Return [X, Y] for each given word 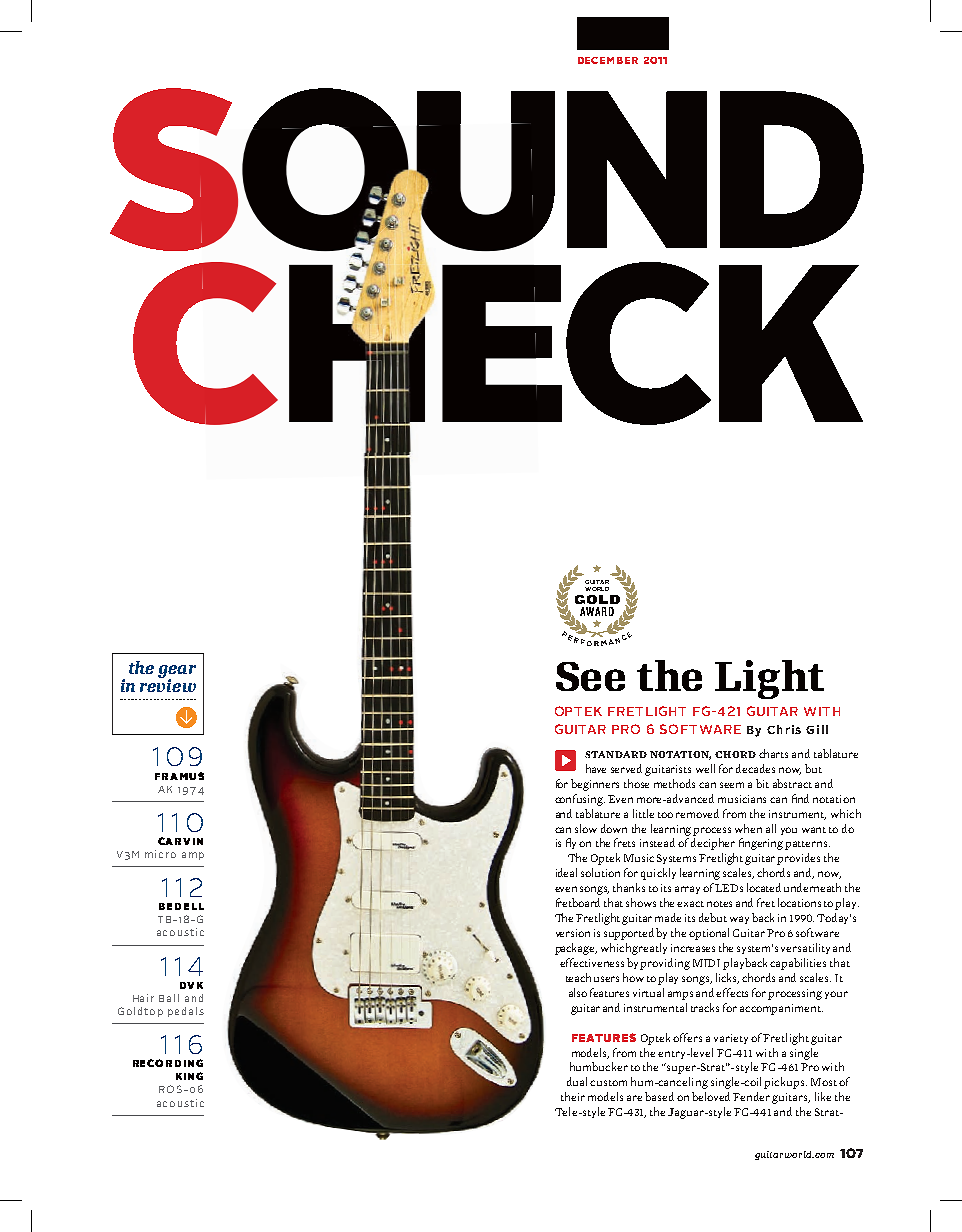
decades [755, 768]
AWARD [597, 611]
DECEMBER [608, 60]
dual [579, 1081]
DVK [191, 985]
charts [773, 753]
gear [177, 673]
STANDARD [616, 754]
